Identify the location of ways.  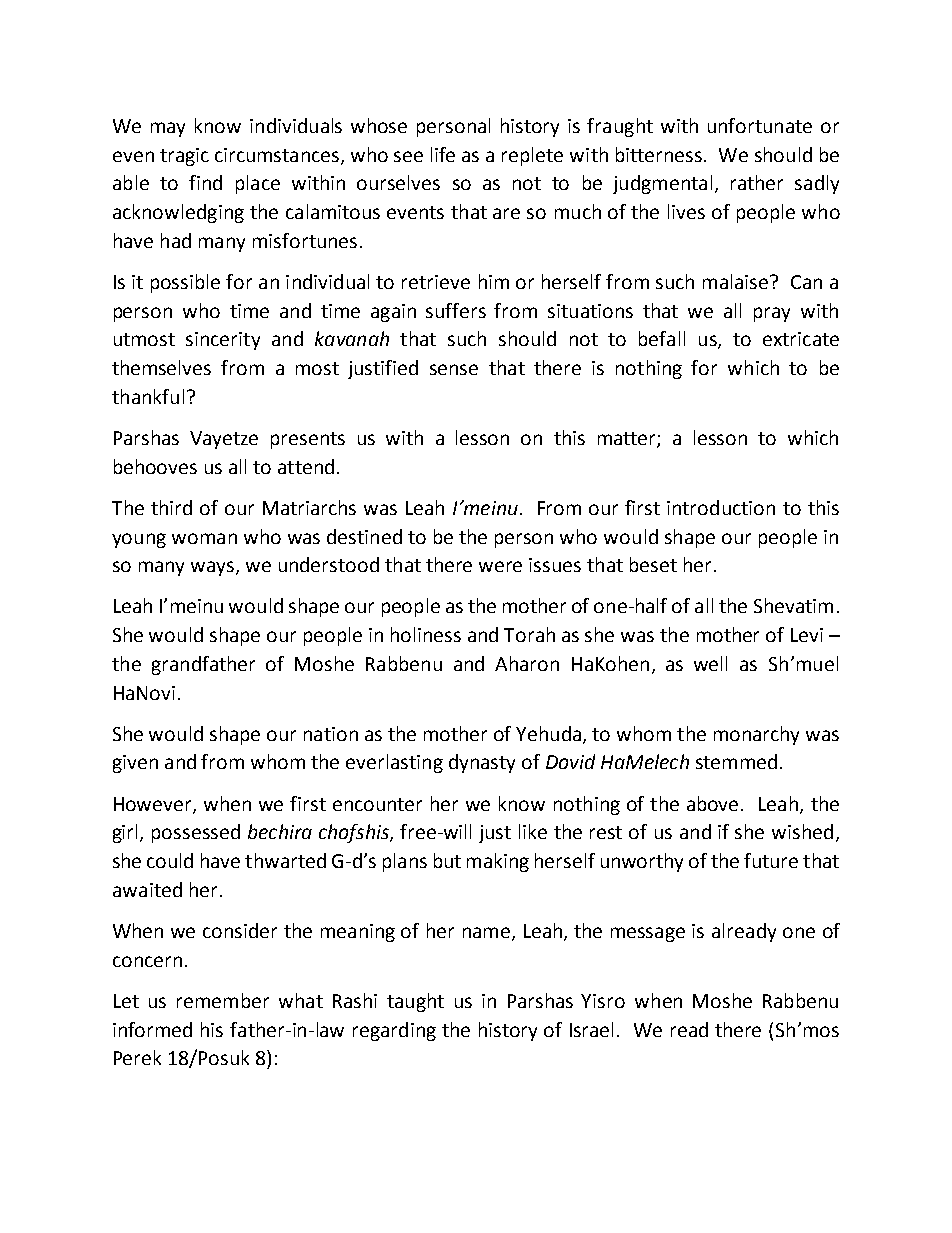
(214, 568).
